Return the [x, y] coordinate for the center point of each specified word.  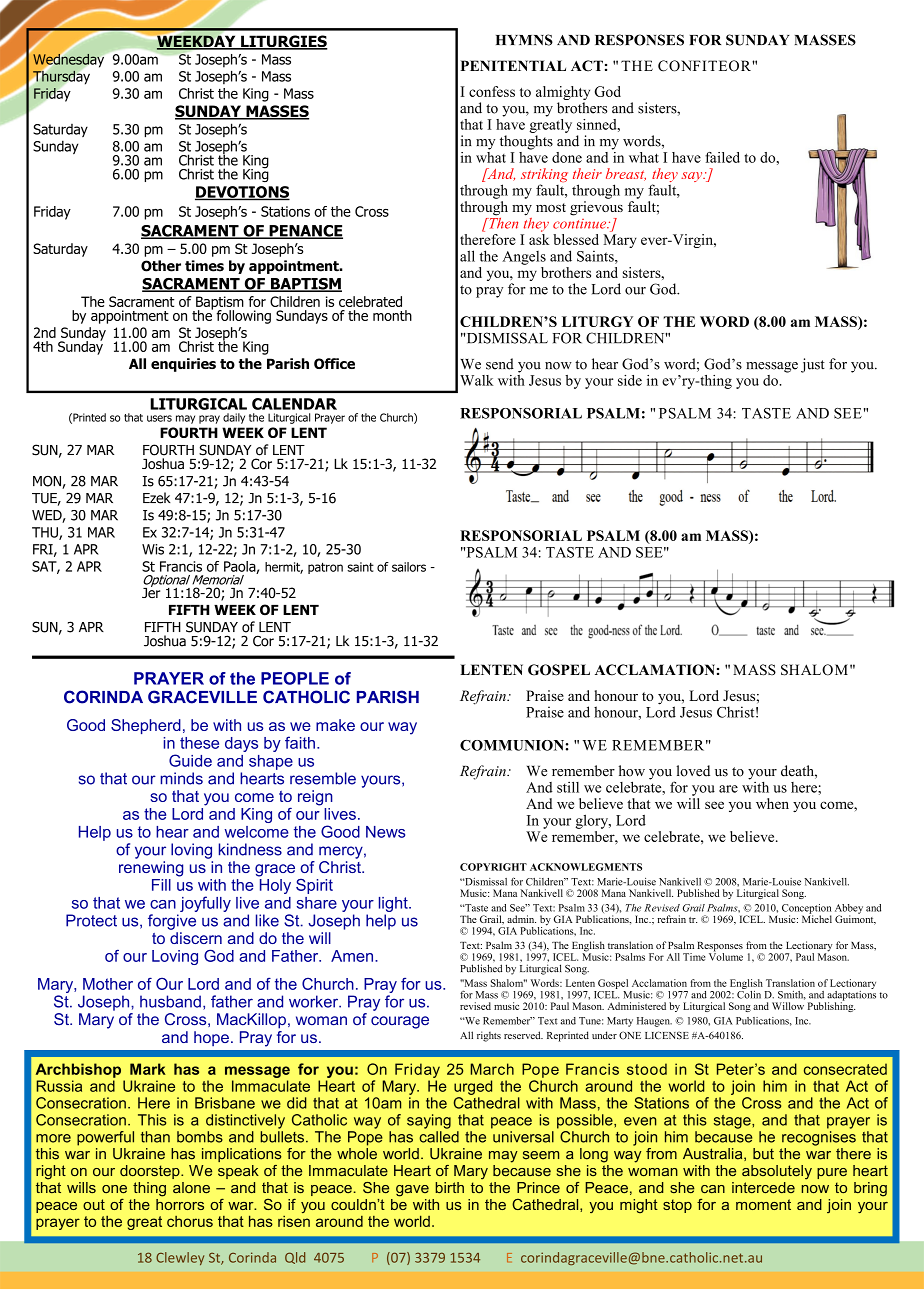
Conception [806, 910]
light [394, 904]
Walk [476, 380]
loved [693, 771]
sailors [409, 567]
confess [492, 91]
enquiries [183, 365]
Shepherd [146, 726]
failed [722, 157]
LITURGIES [283, 42]
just [813, 365]
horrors [180, 1203]
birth [449, 1187]
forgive [172, 922]
